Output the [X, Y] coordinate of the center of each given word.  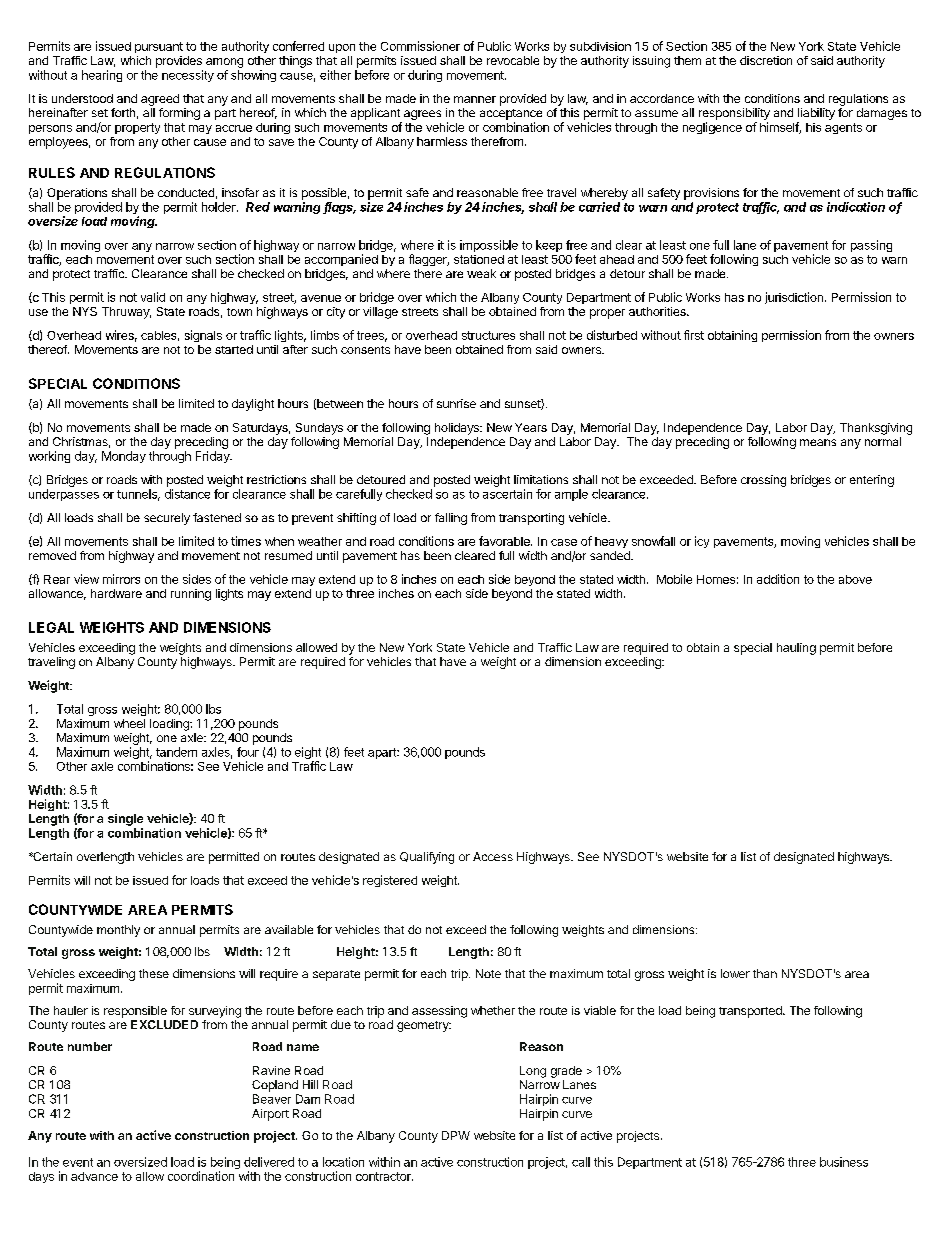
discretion [766, 60]
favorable [505, 541]
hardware [116, 593]
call [581, 1162]
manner [475, 99]
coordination [201, 1176]
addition [778, 579]
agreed [160, 100]
